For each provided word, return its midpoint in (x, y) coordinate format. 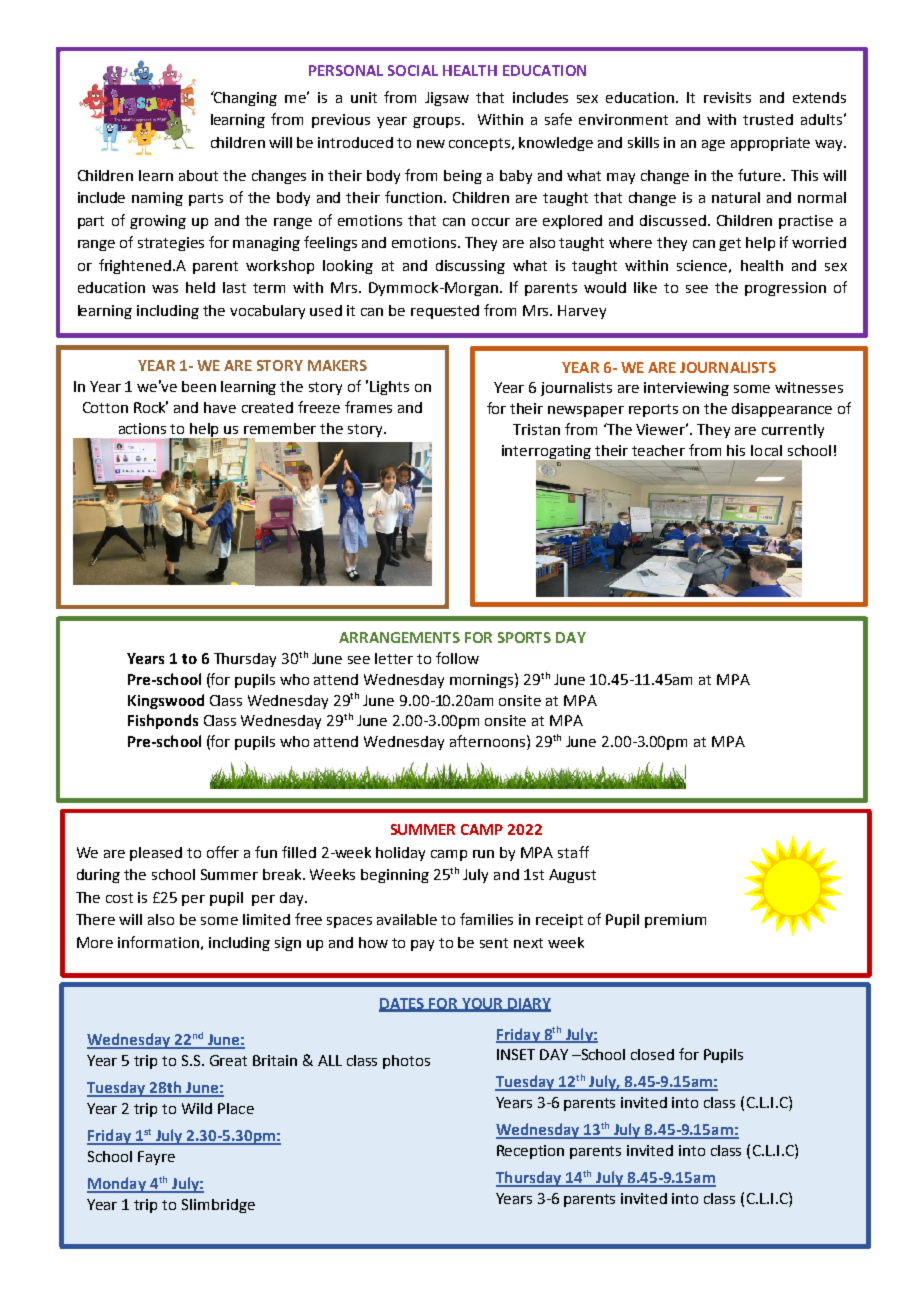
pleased (156, 854)
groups (438, 122)
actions (142, 428)
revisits (727, 97)
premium (675, 921)
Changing (244, 98)
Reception (530, 1152)
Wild (197, 1108)
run (483, 854)
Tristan (536, 429)
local (766, 450)
